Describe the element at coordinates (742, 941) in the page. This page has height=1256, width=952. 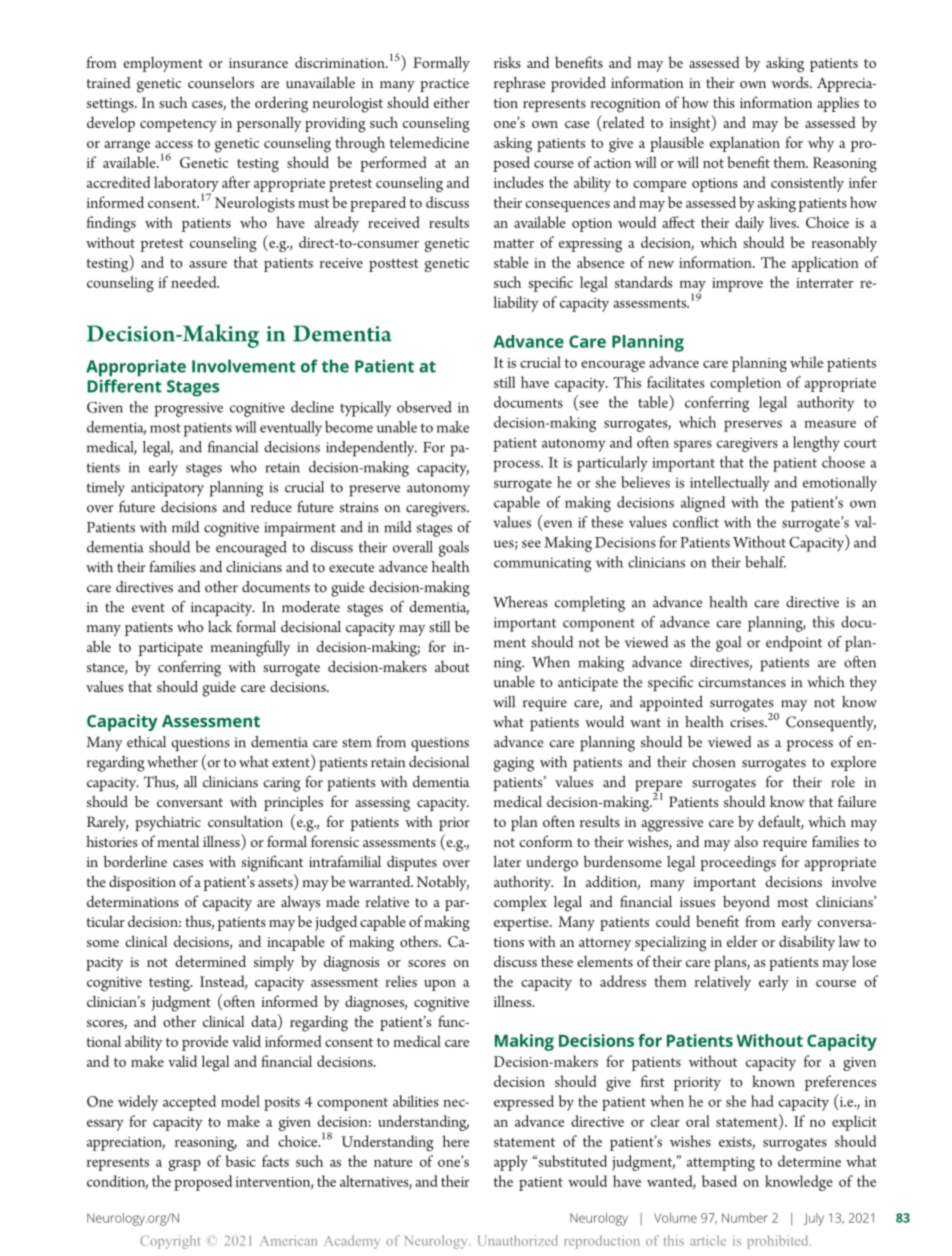
I see `elder` at that location.
